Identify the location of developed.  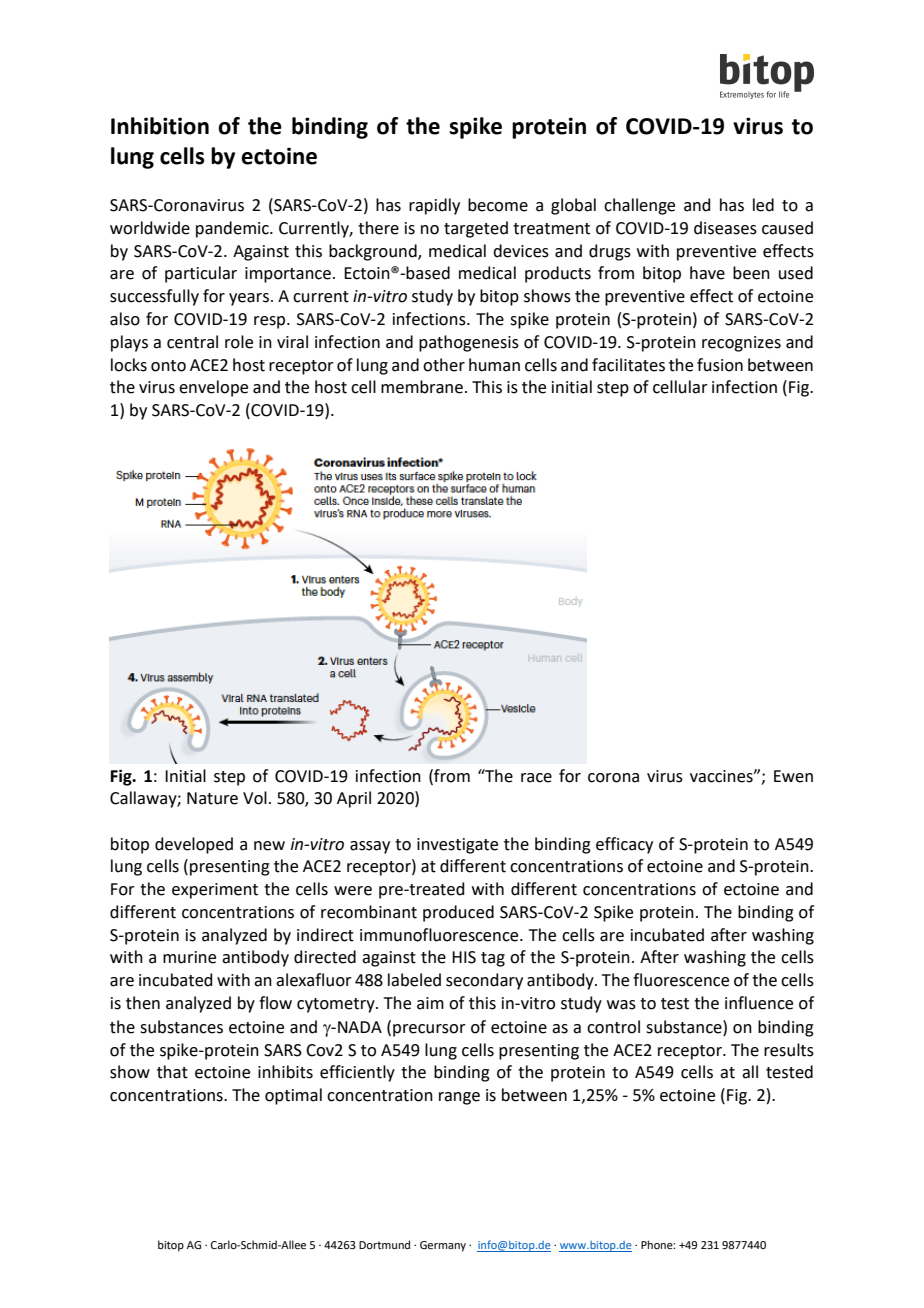
(194, 845).
